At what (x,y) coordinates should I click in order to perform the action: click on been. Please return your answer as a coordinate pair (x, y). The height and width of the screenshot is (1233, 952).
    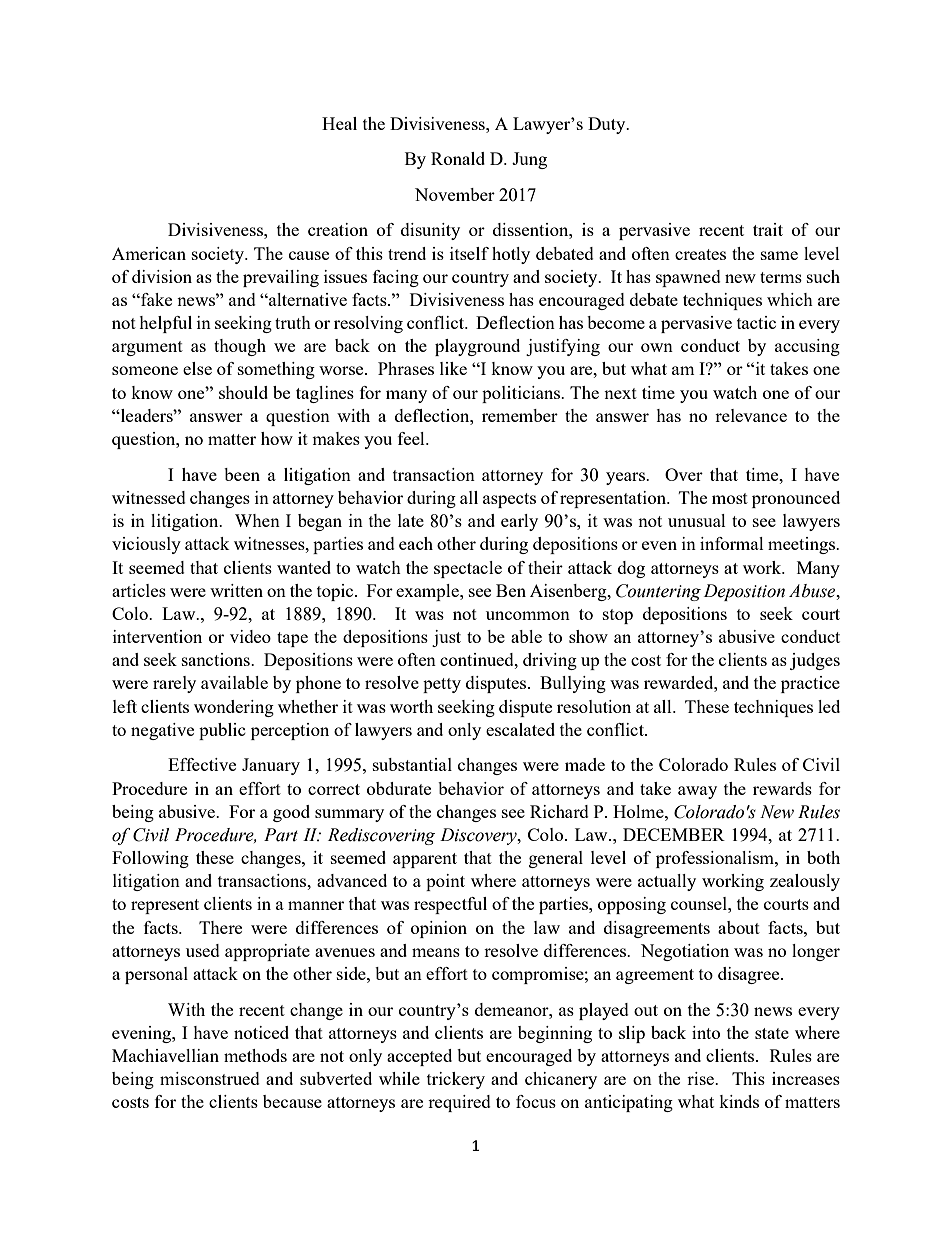
    Looking at the image, I should click on (242, 474).
